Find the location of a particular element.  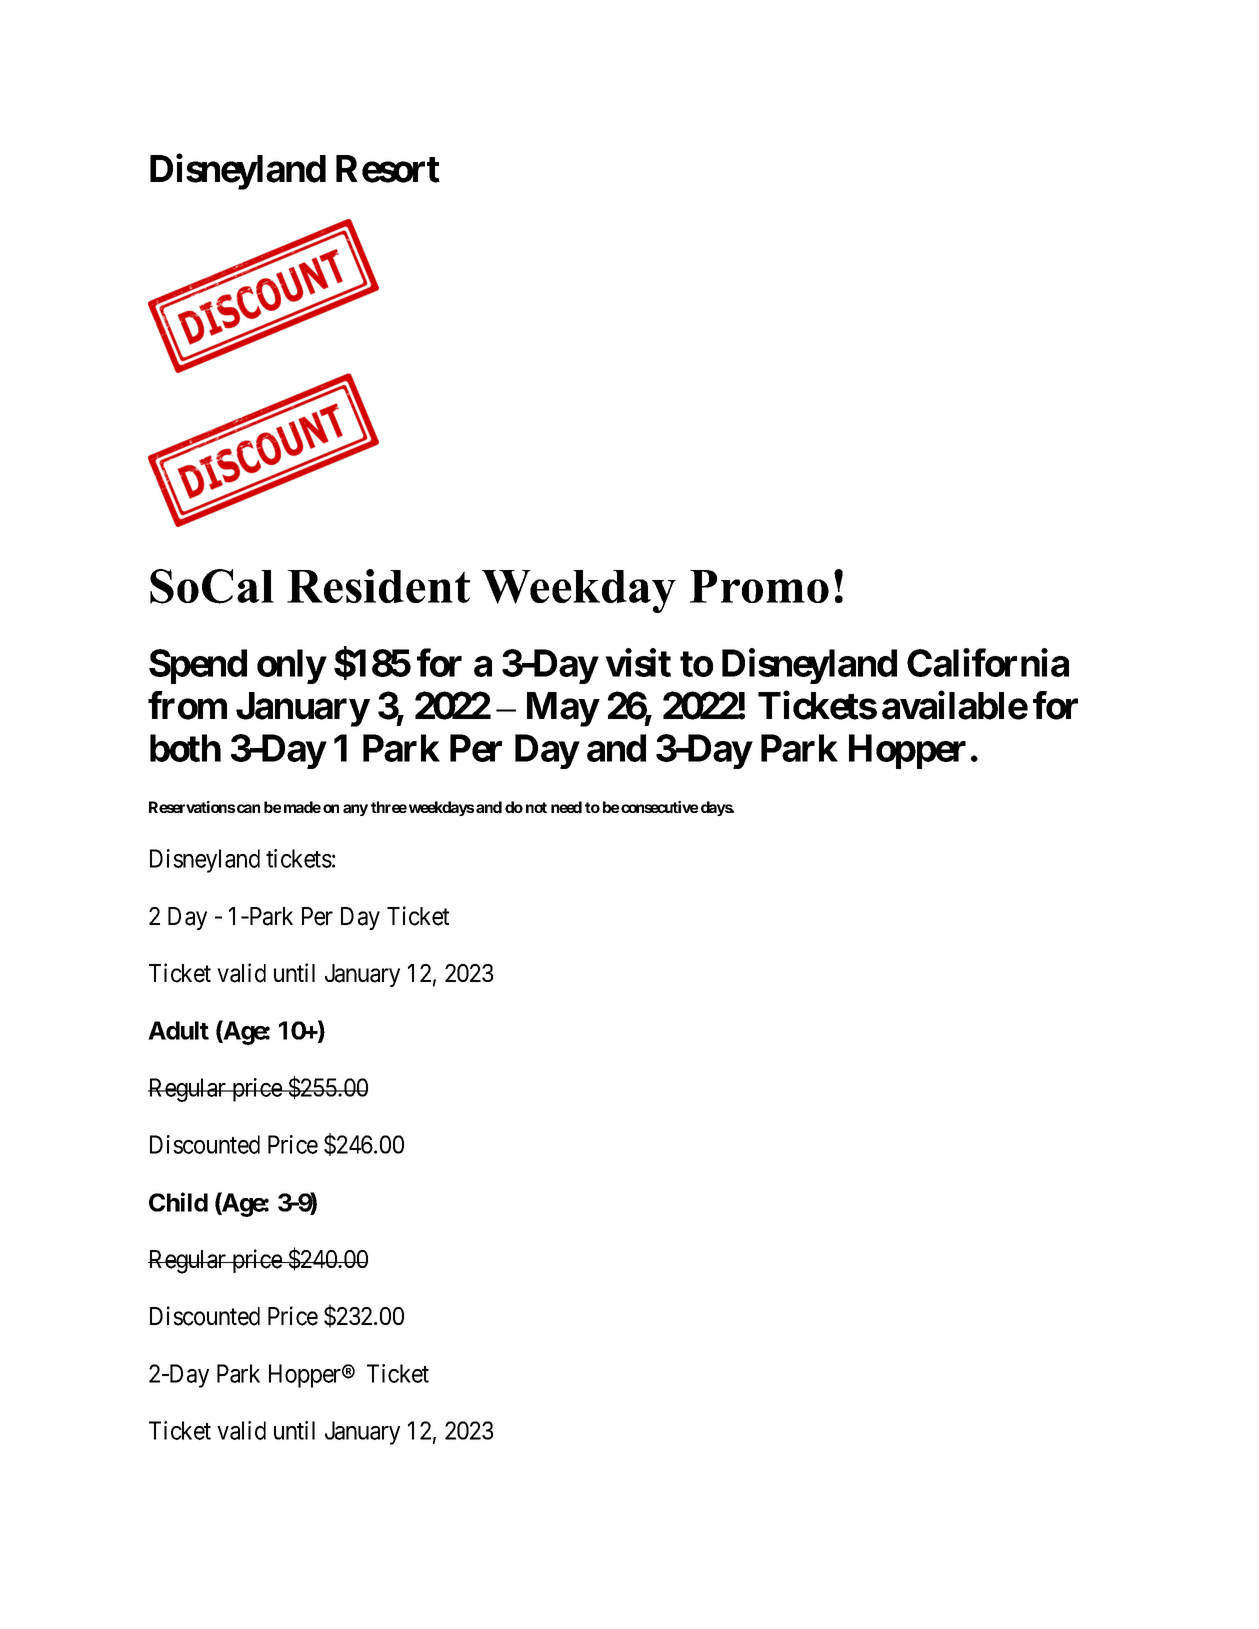

consecutive is located at coordinates (659, 807).
